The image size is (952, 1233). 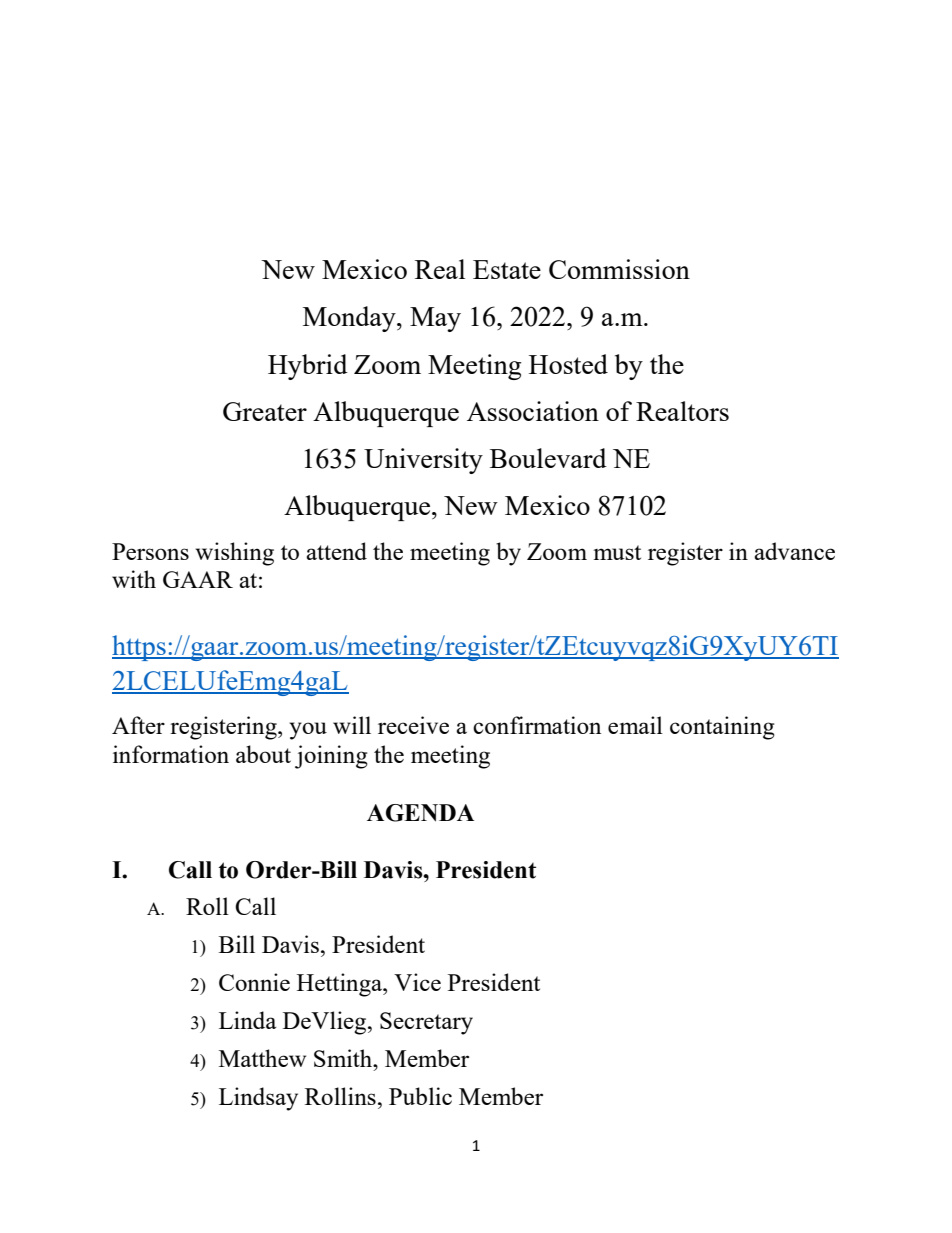 What do you see at coordinates (435, 319) in the screenshot?
I see `May` at bounding box center [435, 319].
